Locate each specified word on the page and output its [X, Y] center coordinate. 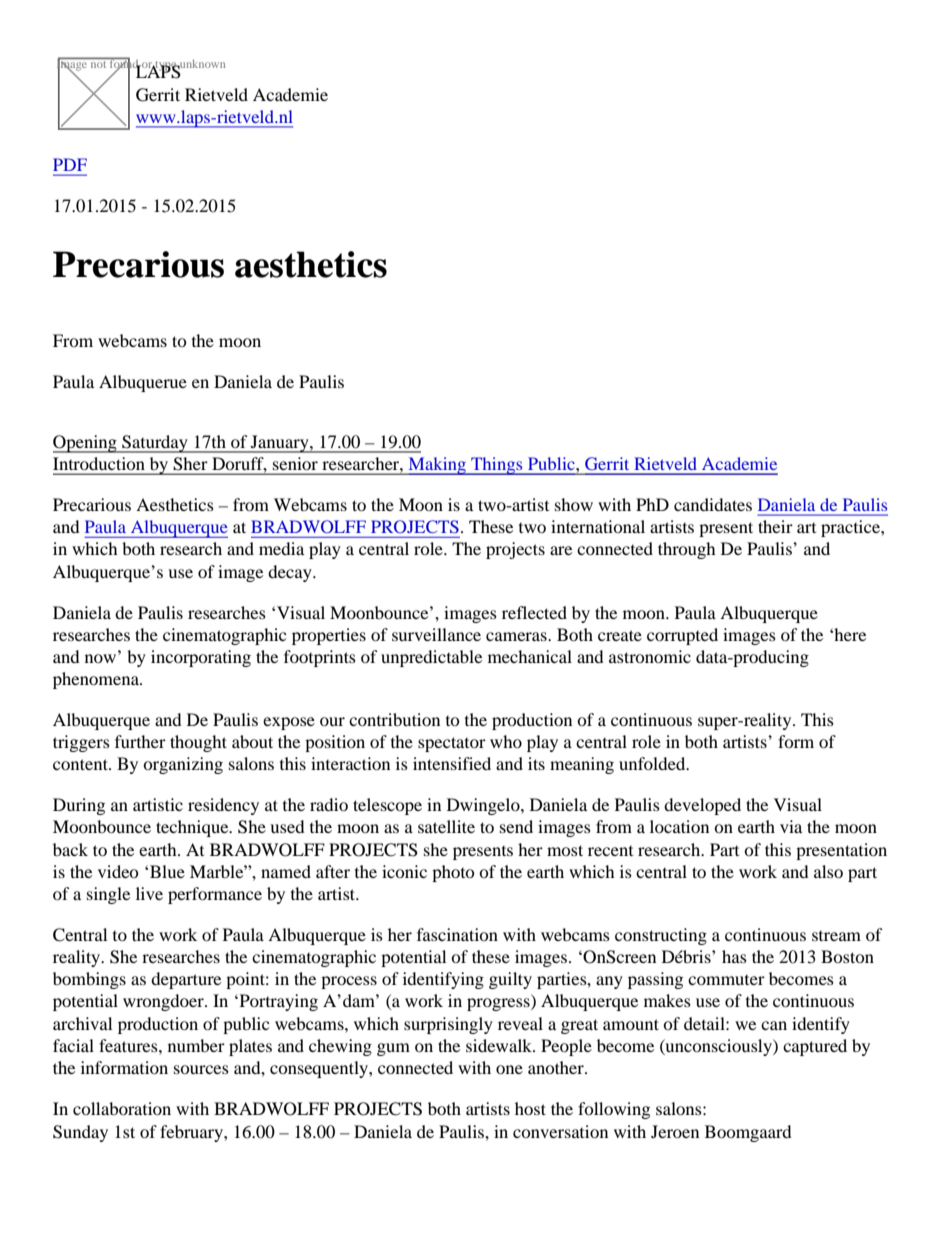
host [530, 1108]
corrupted [682, 636]
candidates [713, 504]
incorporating [201, 658]
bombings [89, 980]
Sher [190, 463]
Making [437, 466]
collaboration [122, 1108]
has [734, 956]
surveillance [436, 634]
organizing [183, 765]
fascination [457, 934]
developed [702, 806]
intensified [452, 763]
